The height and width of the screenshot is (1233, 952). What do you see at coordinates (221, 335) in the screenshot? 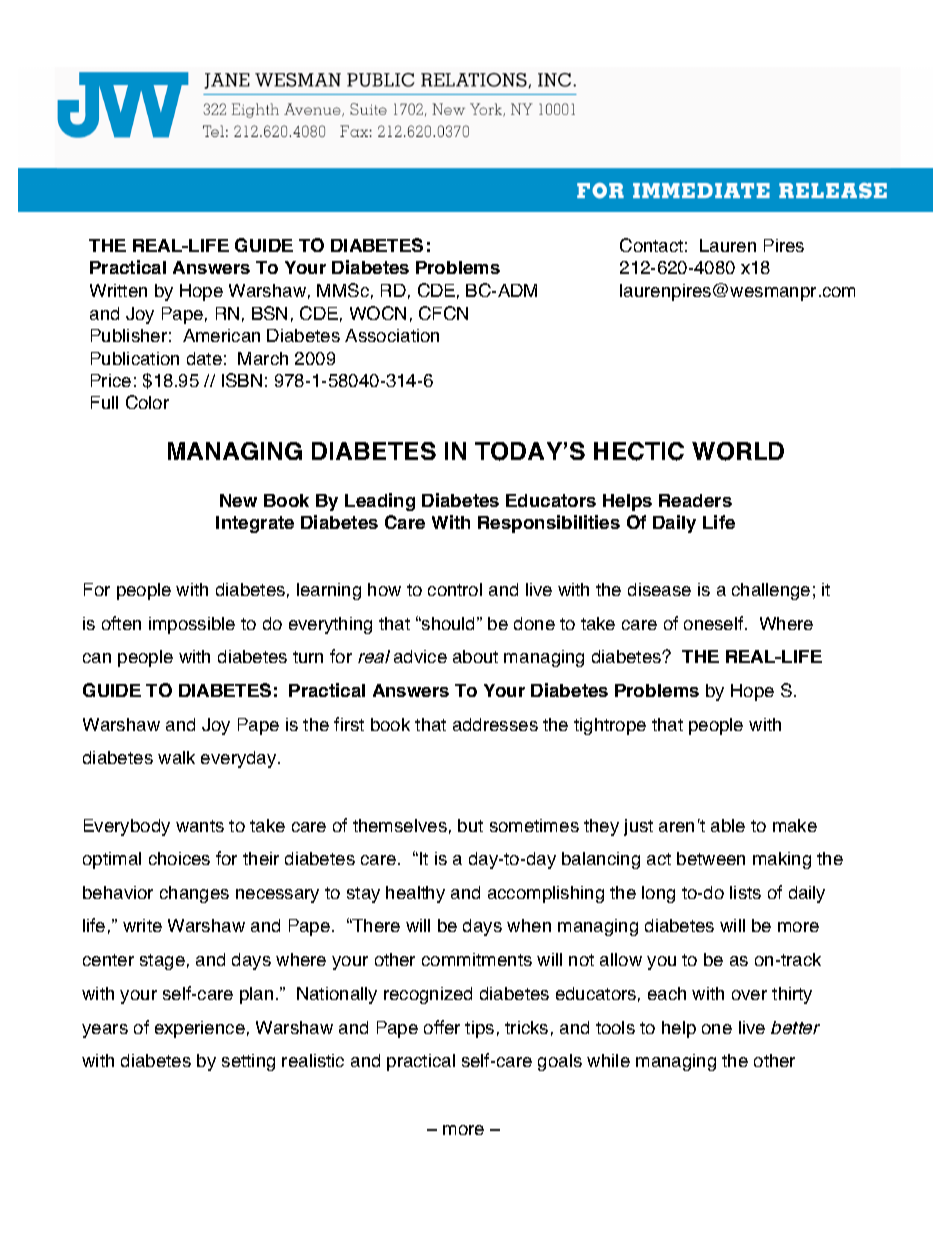
I see `American` at bounding box center [221, 335].
